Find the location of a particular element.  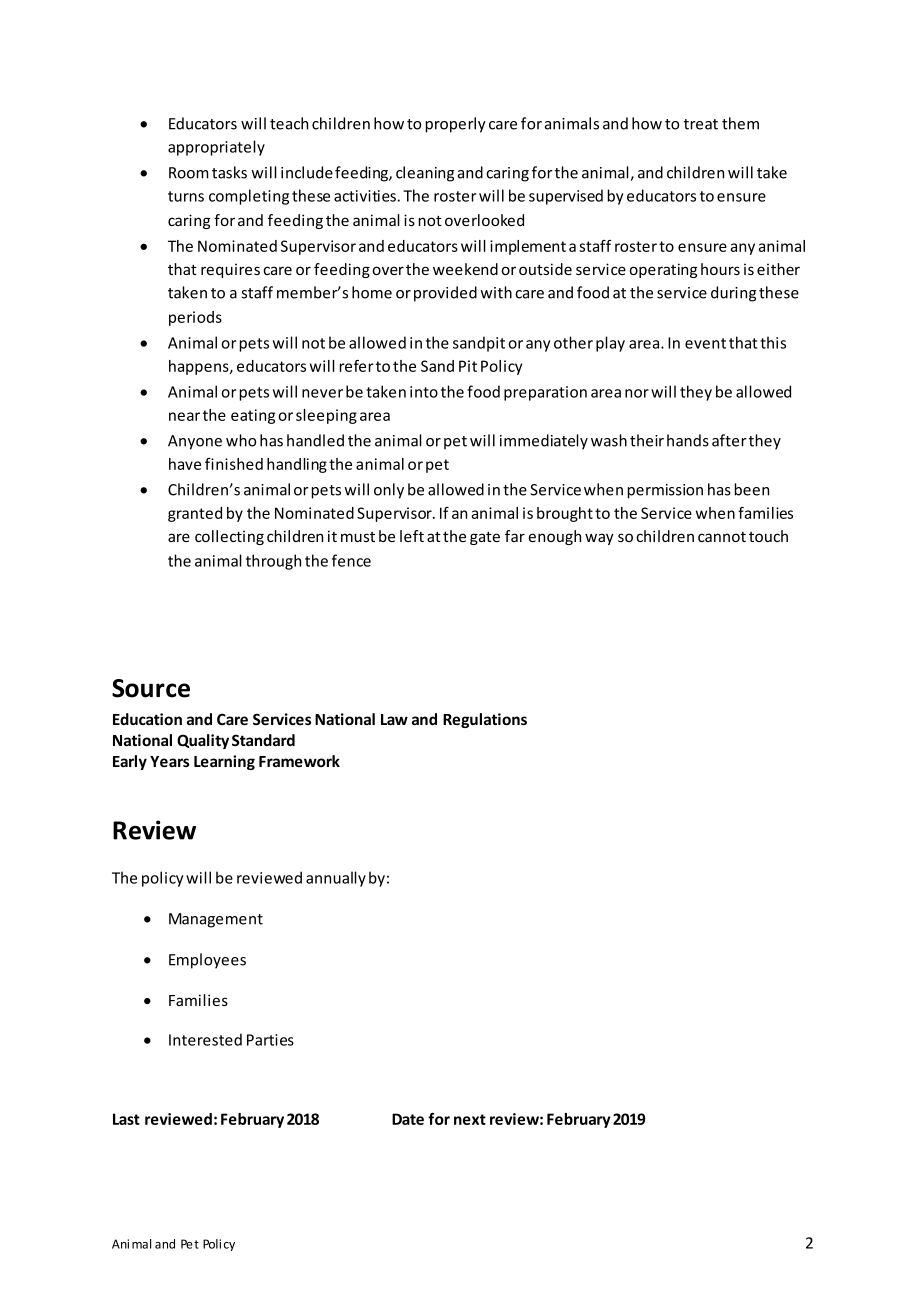

Interested is located at coordinates (205, 1039).
